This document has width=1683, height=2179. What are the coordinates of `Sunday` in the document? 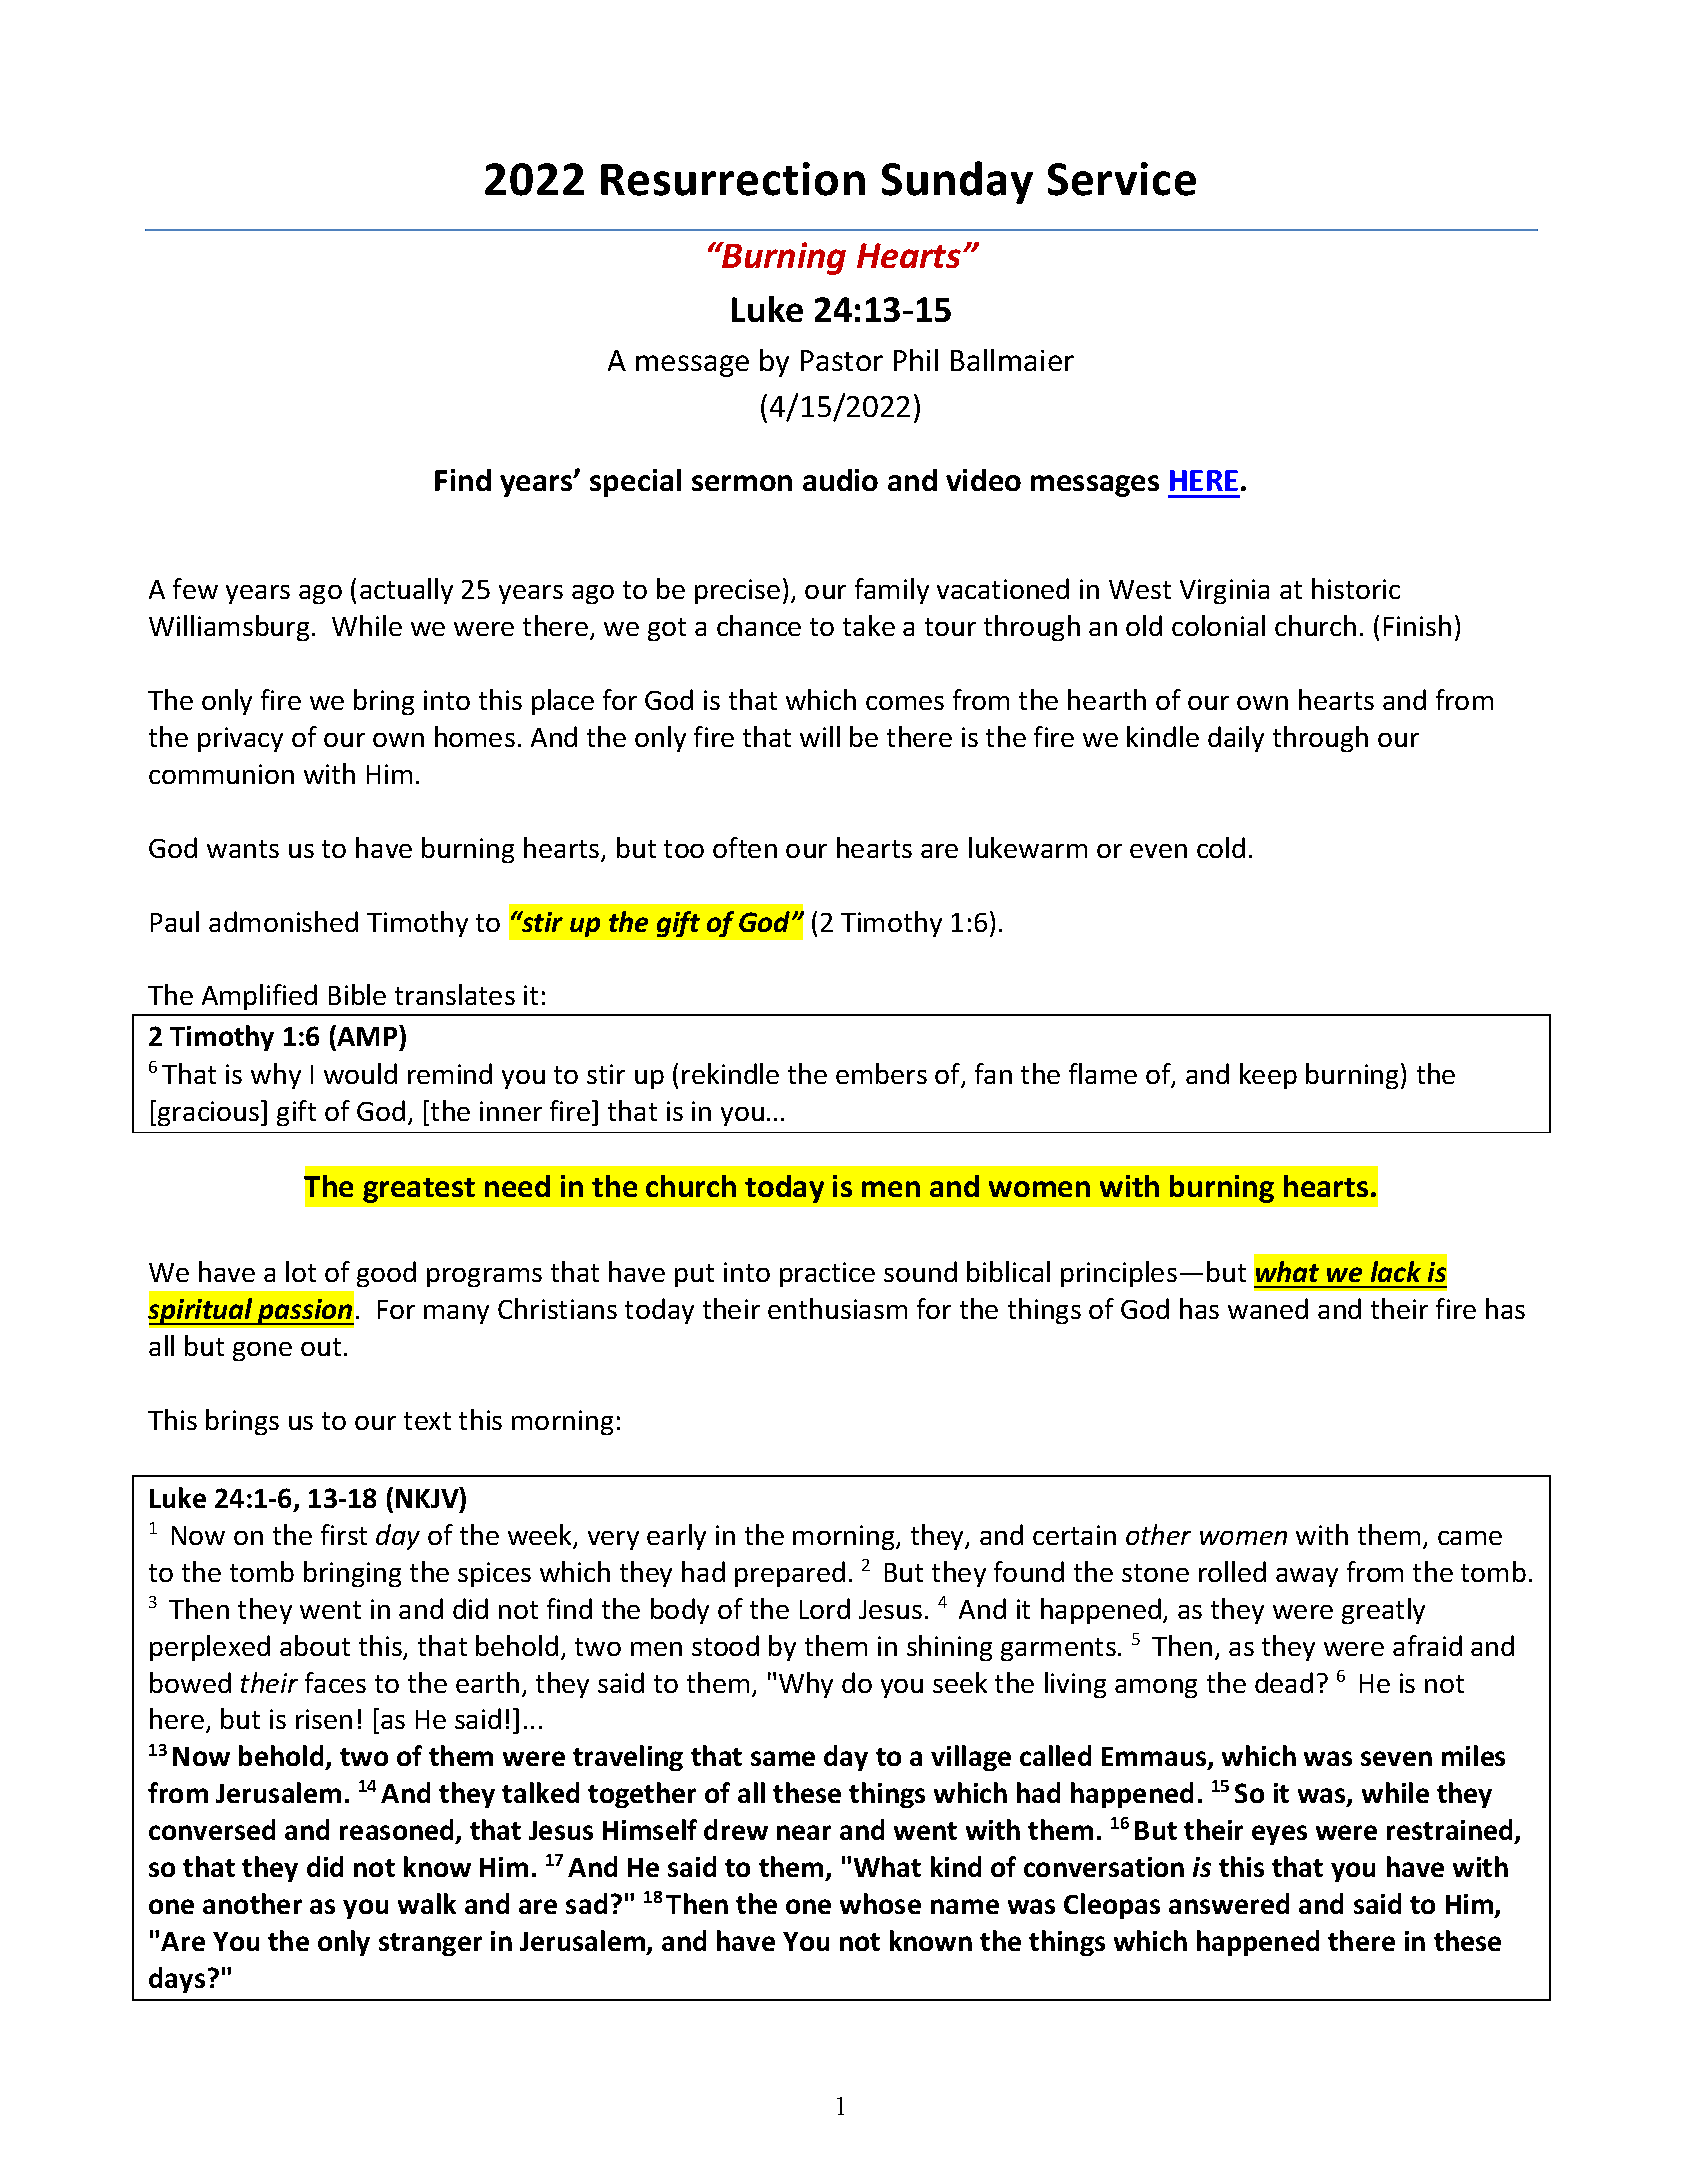 It's located at (957, 182).
